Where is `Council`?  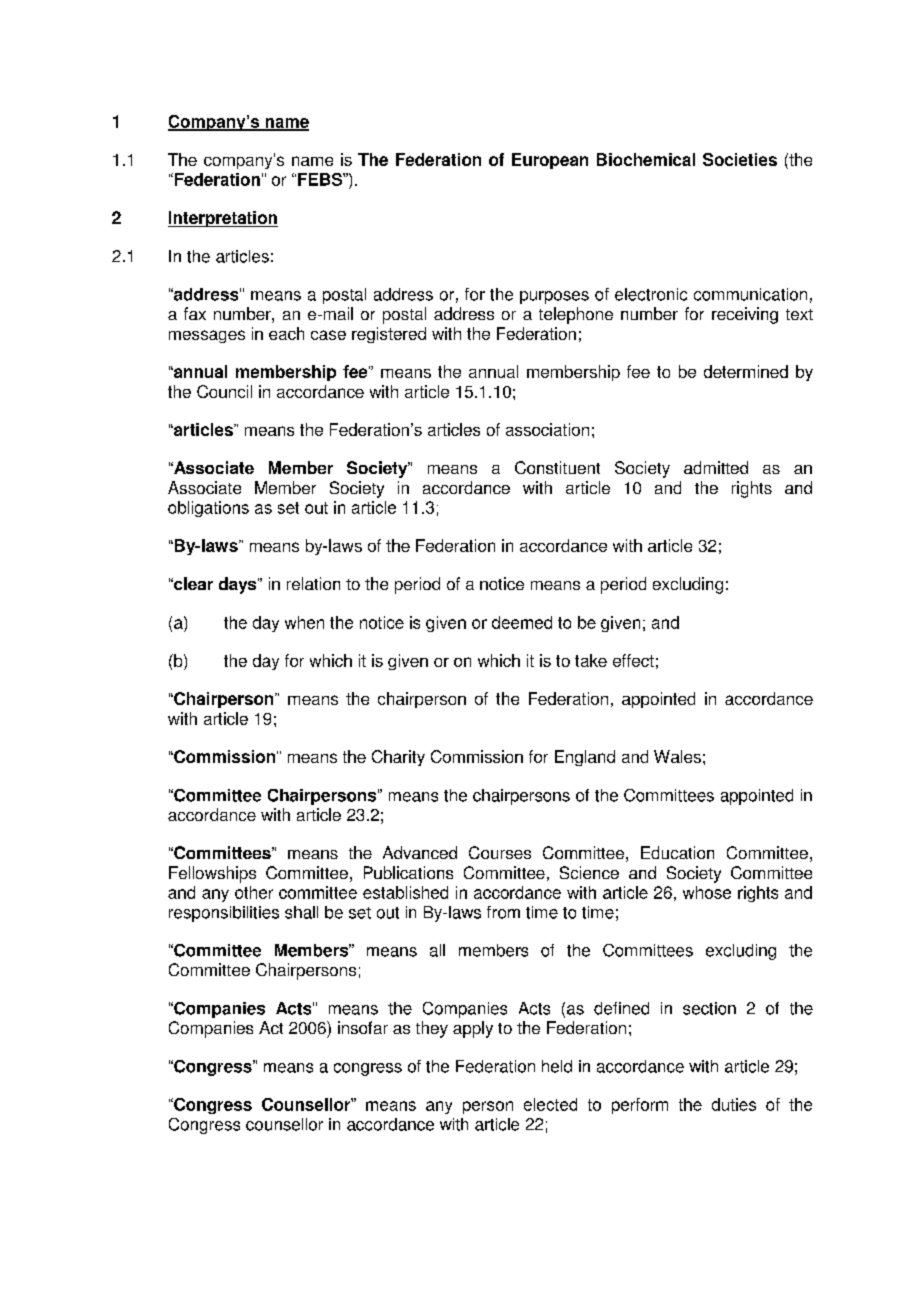
Council is located at coordinates (224, 391).
